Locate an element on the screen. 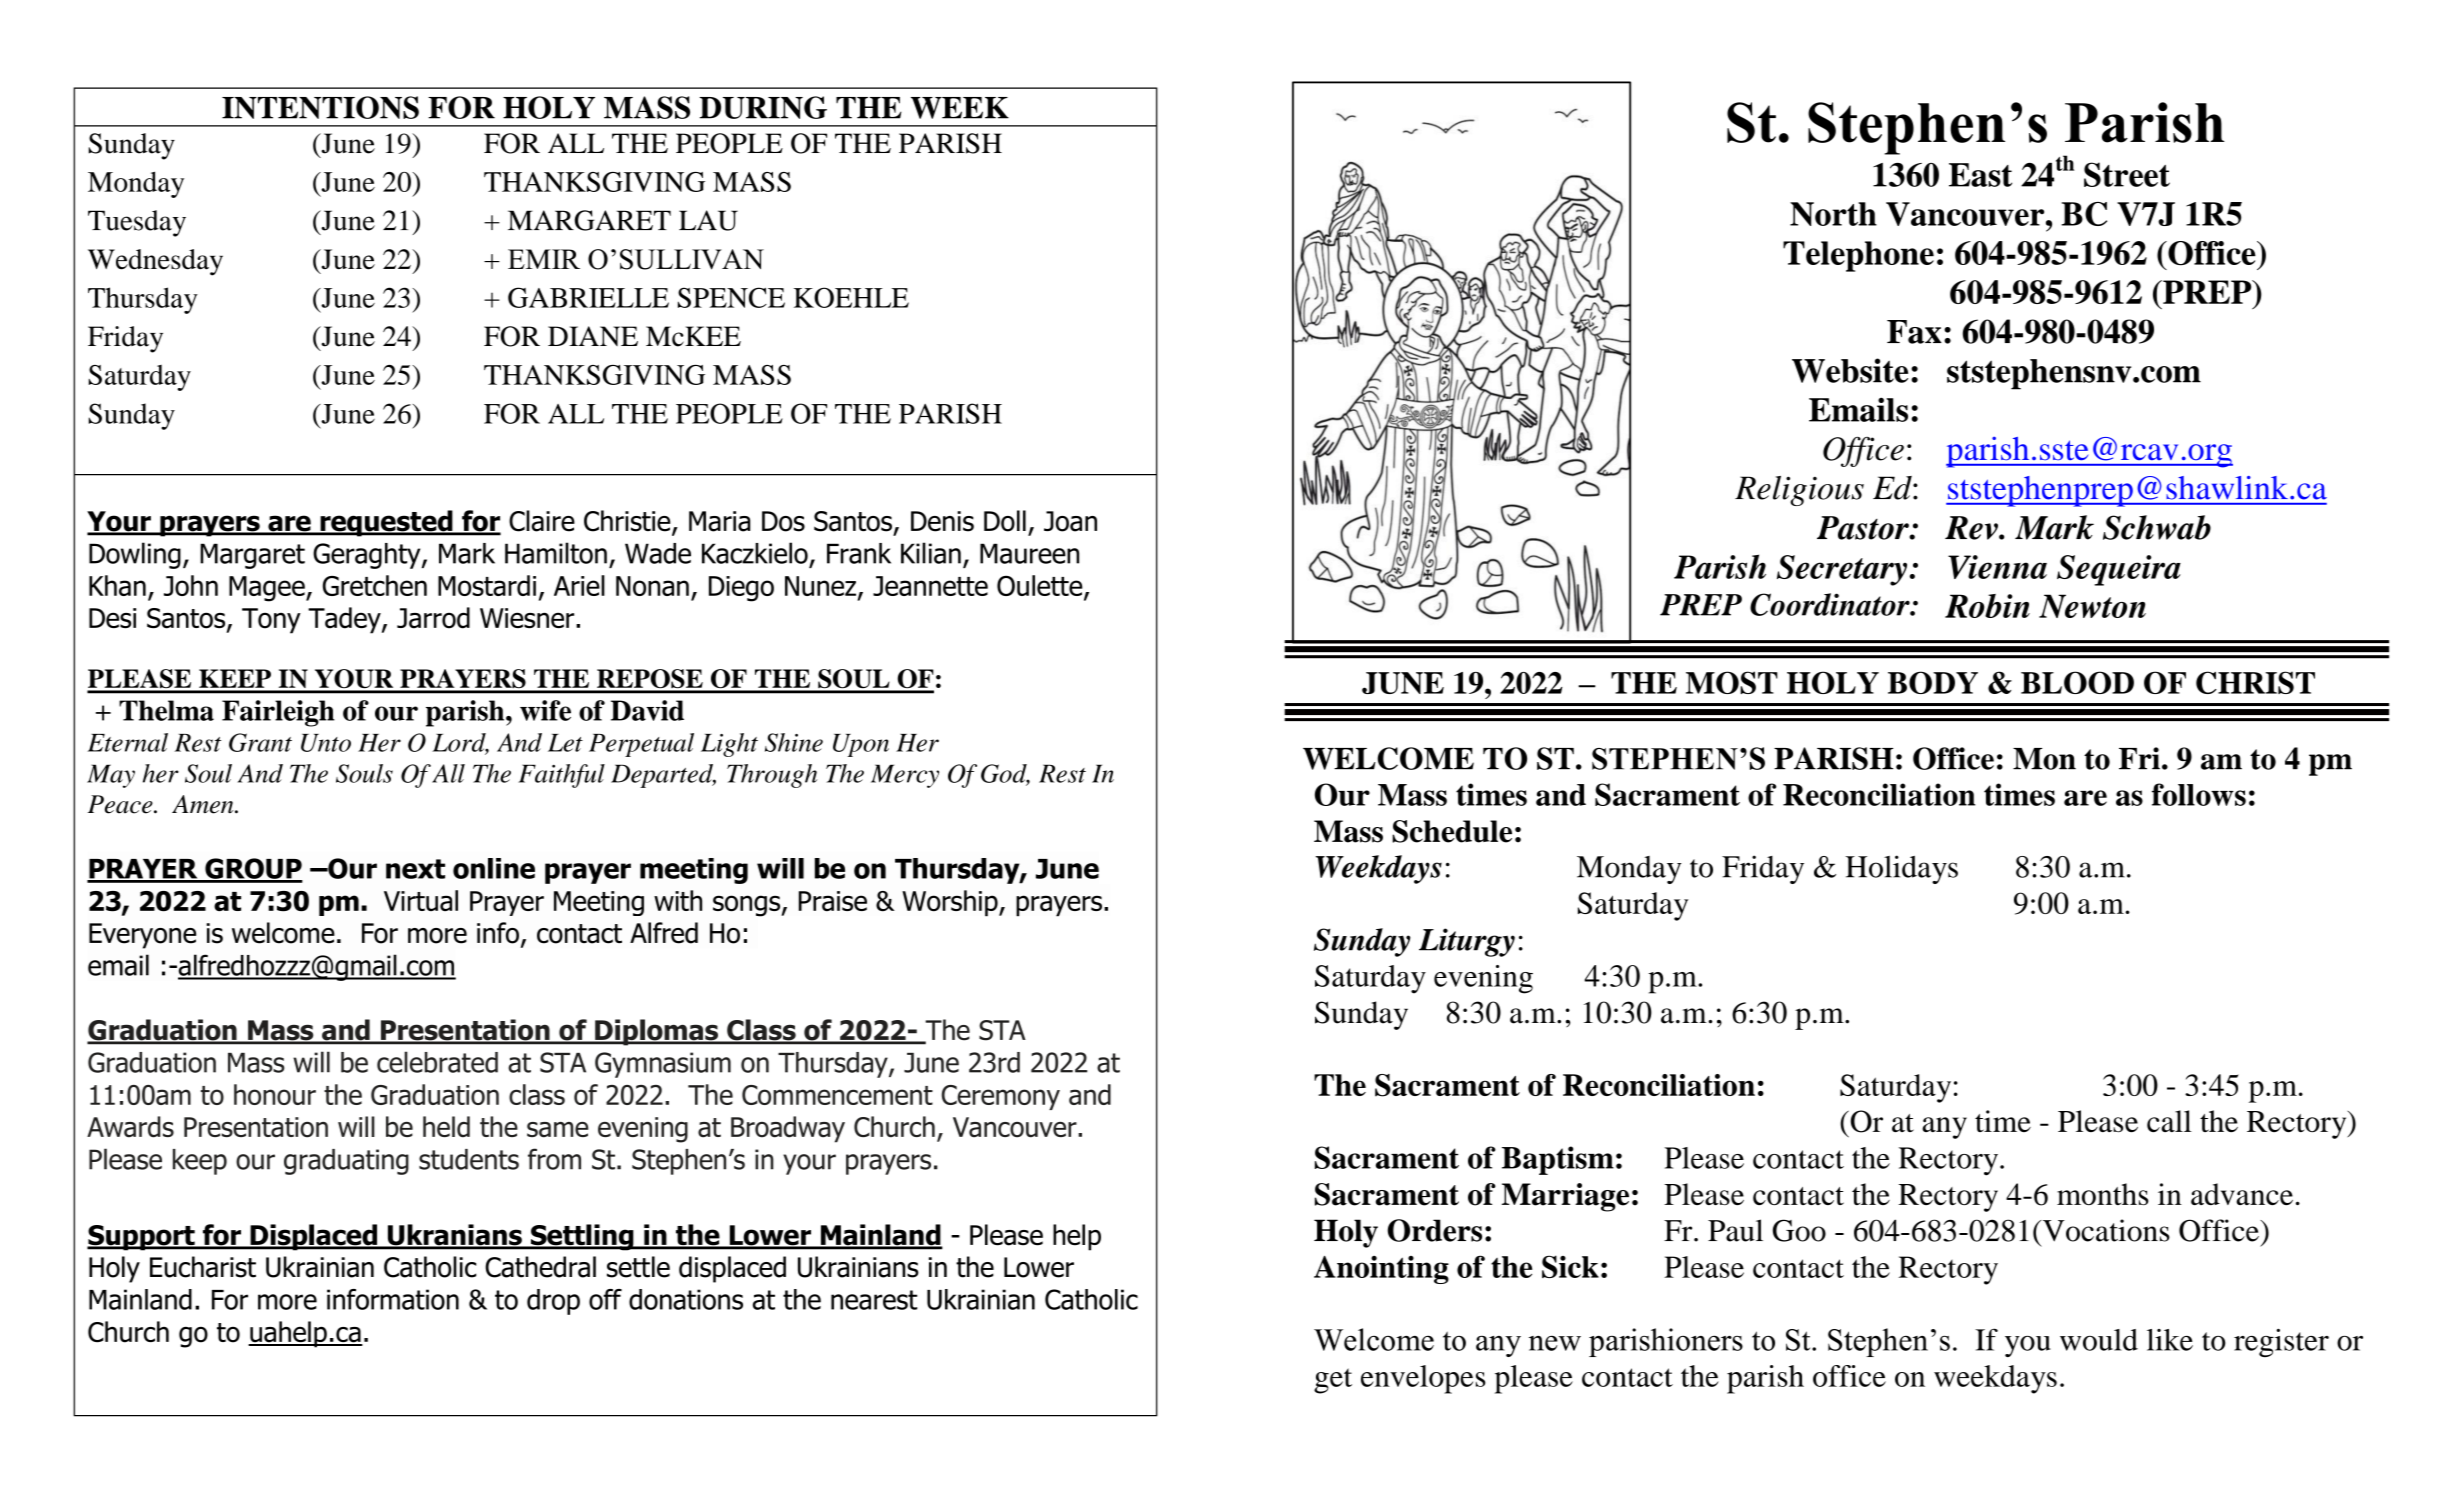 The height and width of the screenshot is (1489, 2452). East is located at coordinates (1980, 175).
